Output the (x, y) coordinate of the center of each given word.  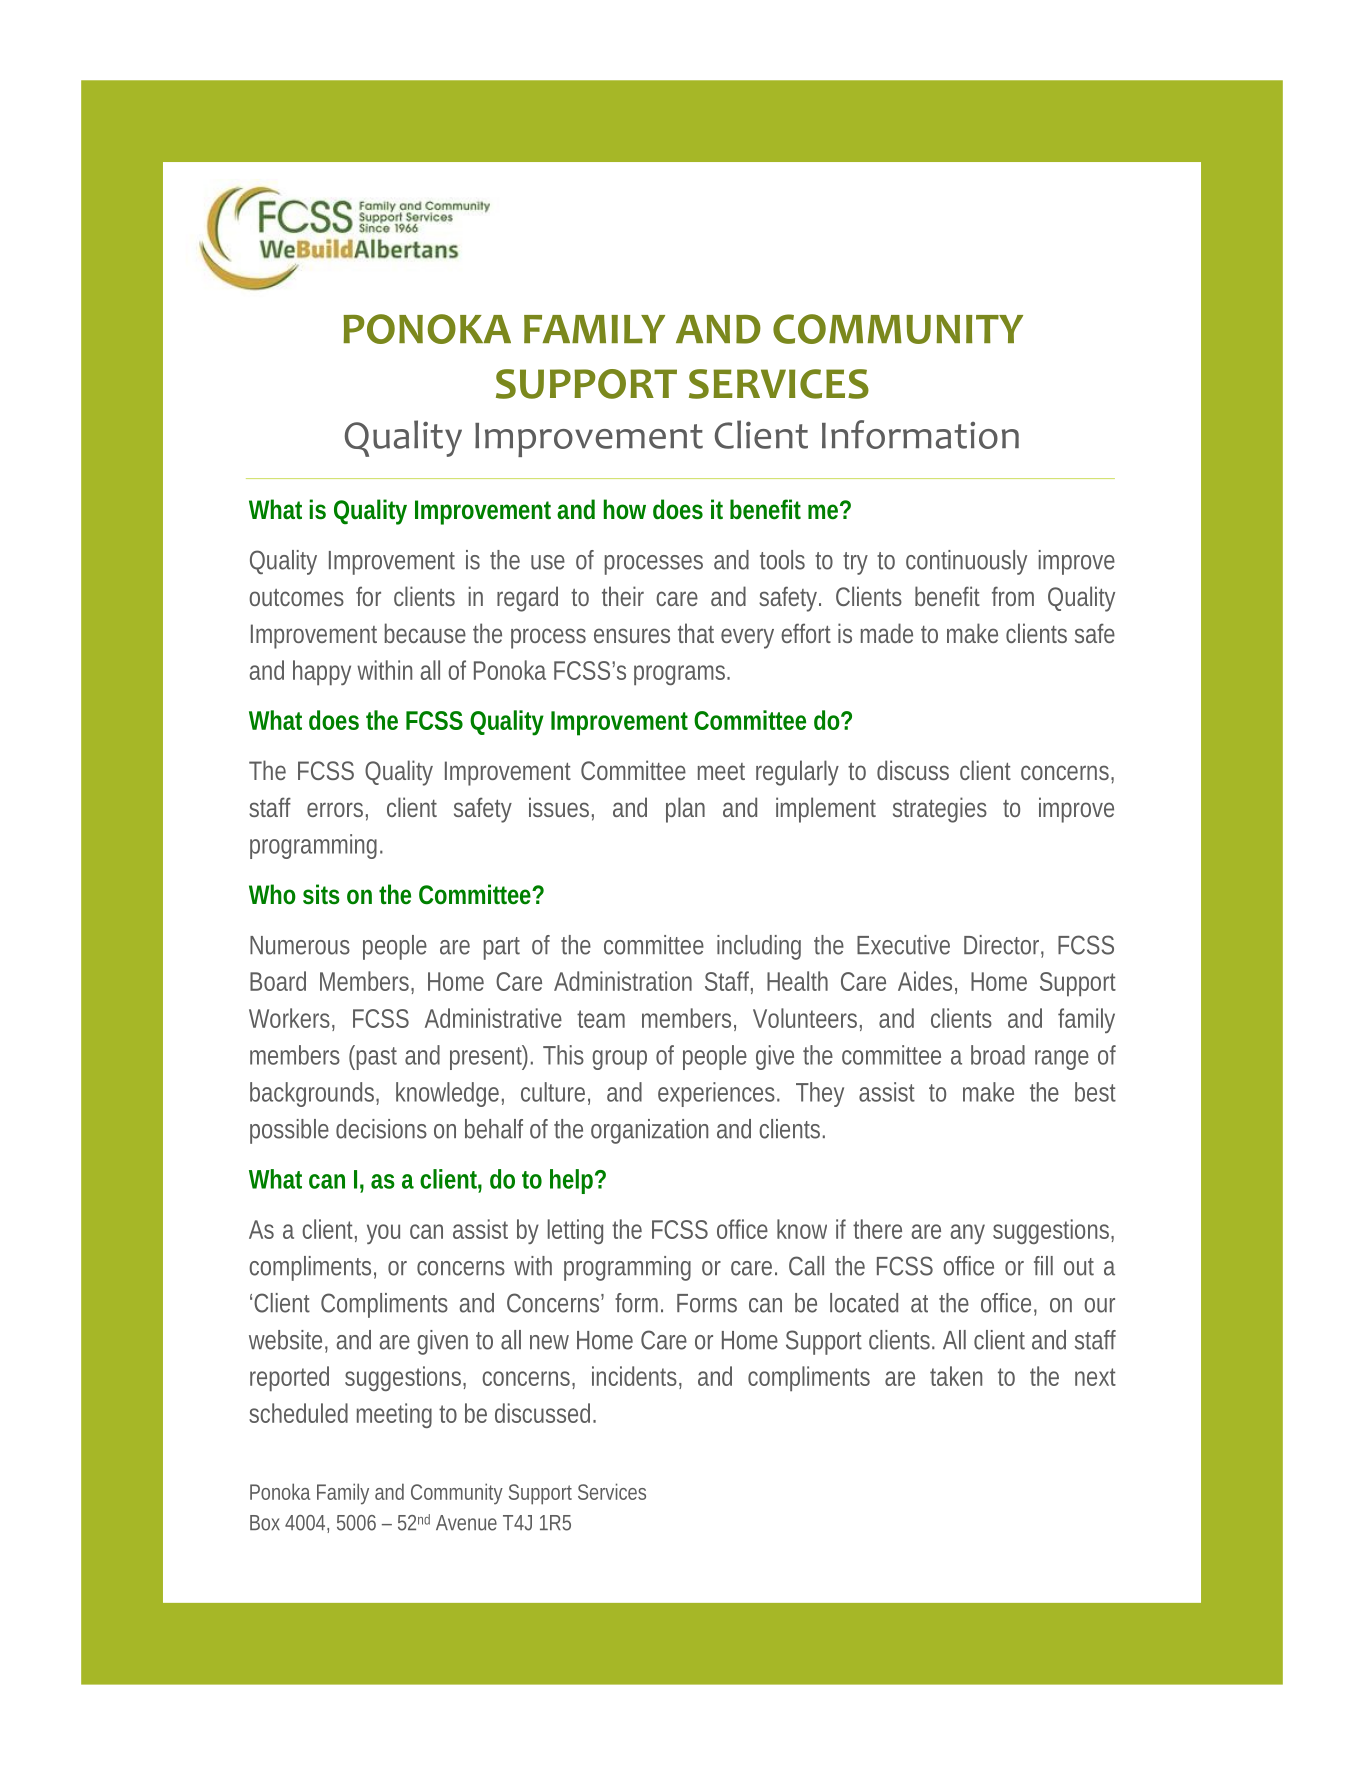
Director (1004, 946)
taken (956, 1376)
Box (265, 1523)
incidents (637, 1377)
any (968, 1234)
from (1013, 596)
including (759, 947)
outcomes (296, 597)
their (623, 596)
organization (649, 1131)
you (383, 1234)
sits (321, 894)
